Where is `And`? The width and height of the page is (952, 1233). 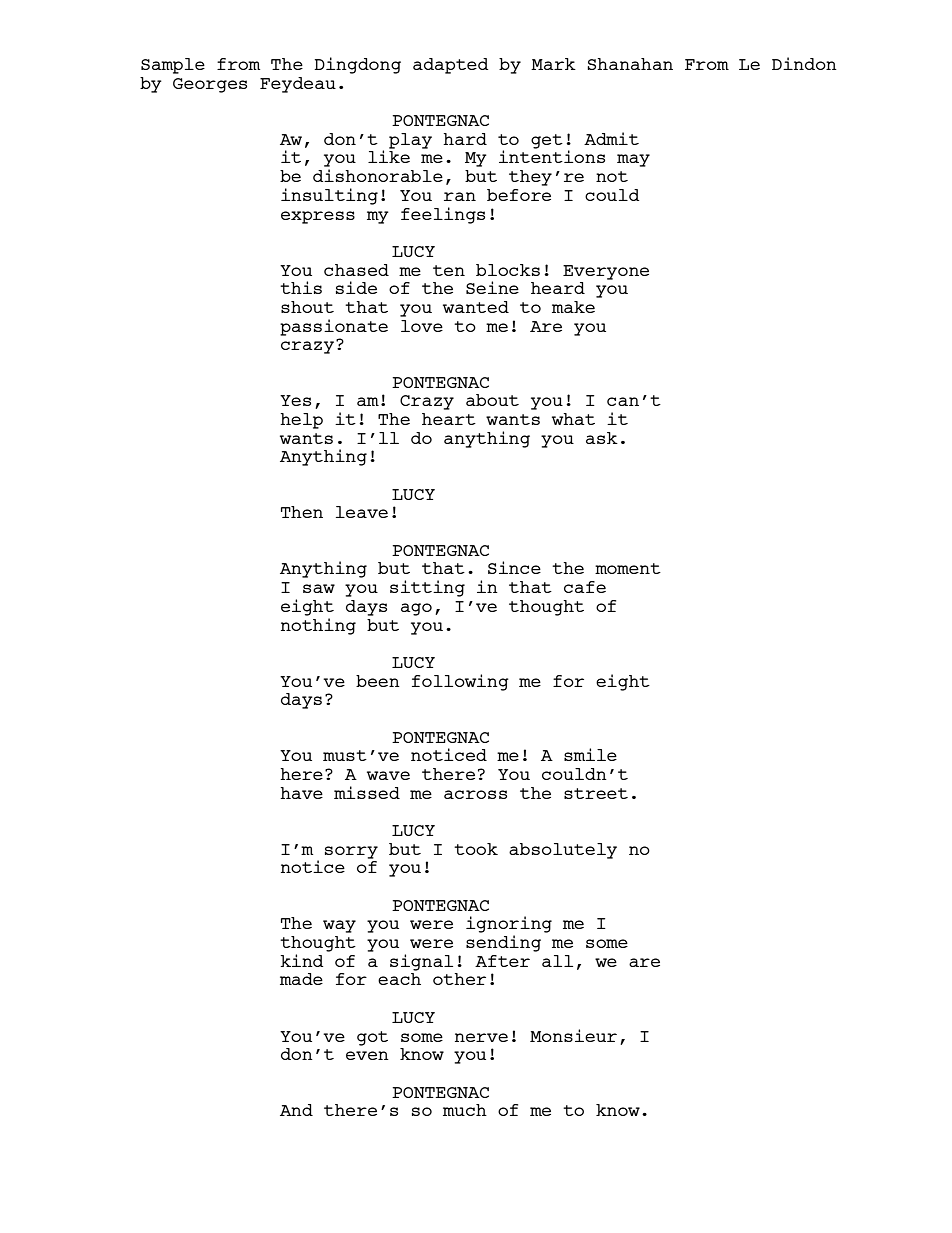
And is located at coordinates (296, 1110).
